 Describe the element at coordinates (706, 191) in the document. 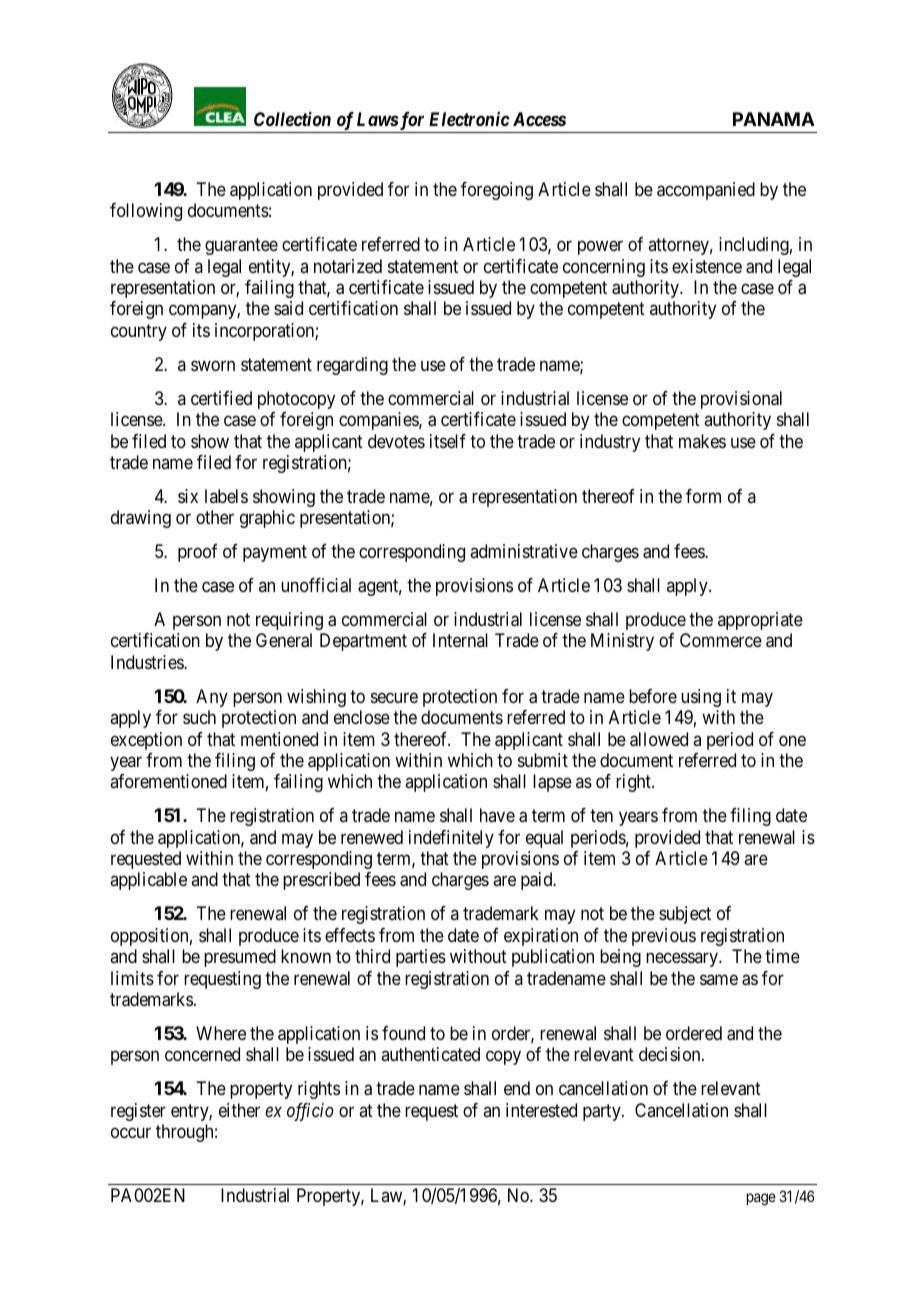

I see `accompanied` at that location.
